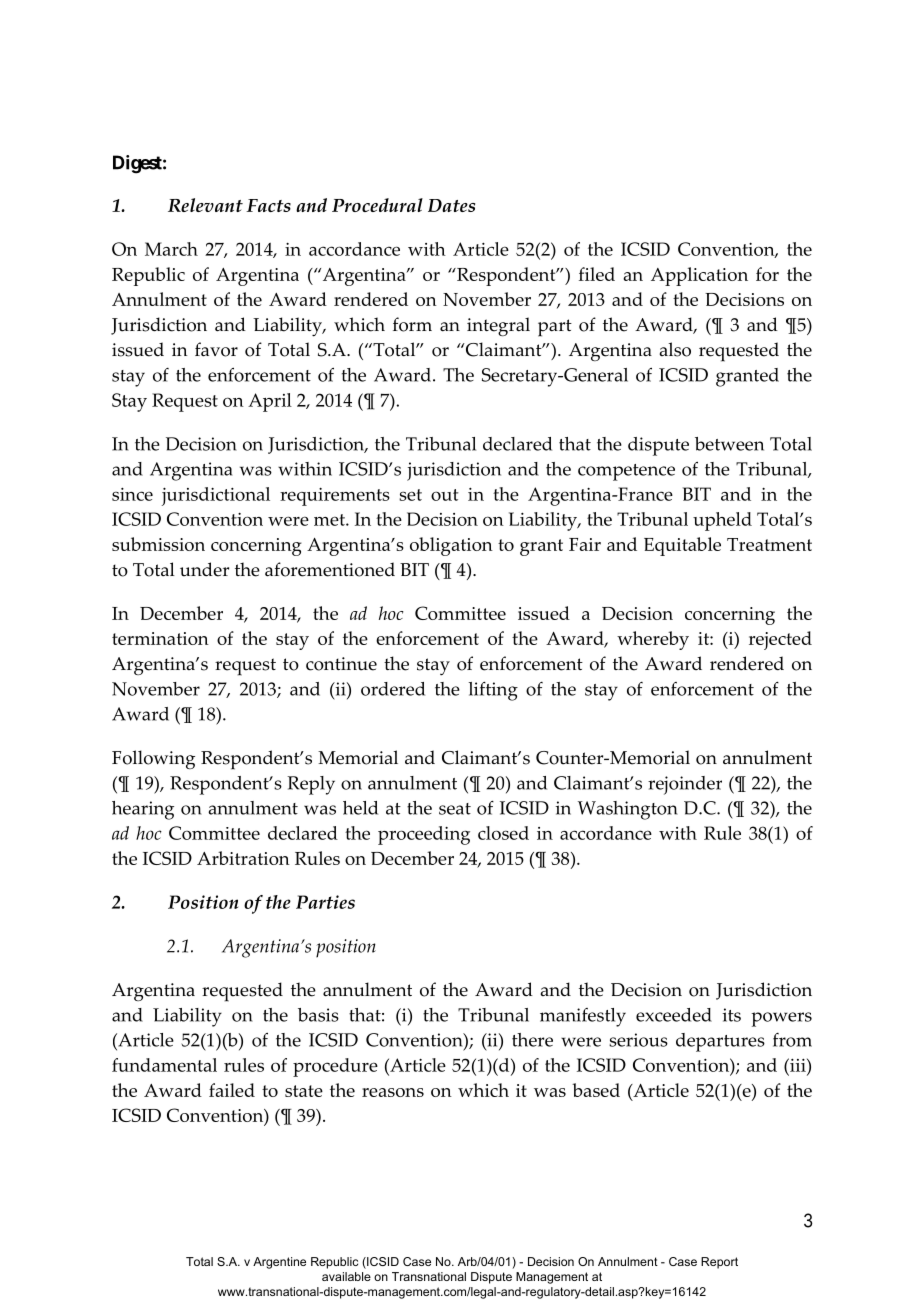 Image resolution: width=924 pixels, height=1308 pixels. I want to click on under, so click(204, 569).
